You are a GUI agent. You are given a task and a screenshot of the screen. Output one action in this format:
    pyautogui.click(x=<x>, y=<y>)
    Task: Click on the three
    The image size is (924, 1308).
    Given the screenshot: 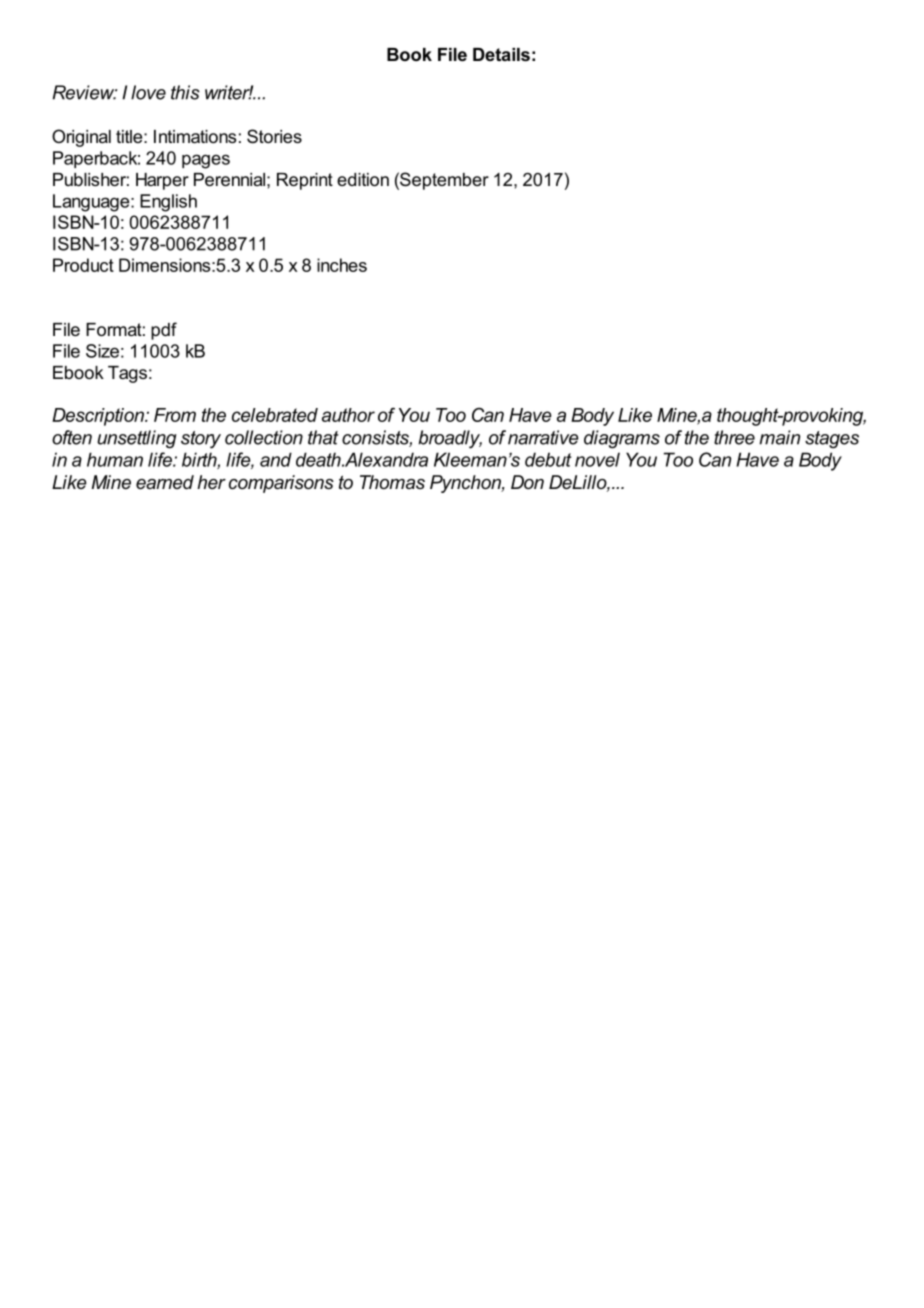 What is the action you would take?
    pyautogui.click(x=734, y=437)
